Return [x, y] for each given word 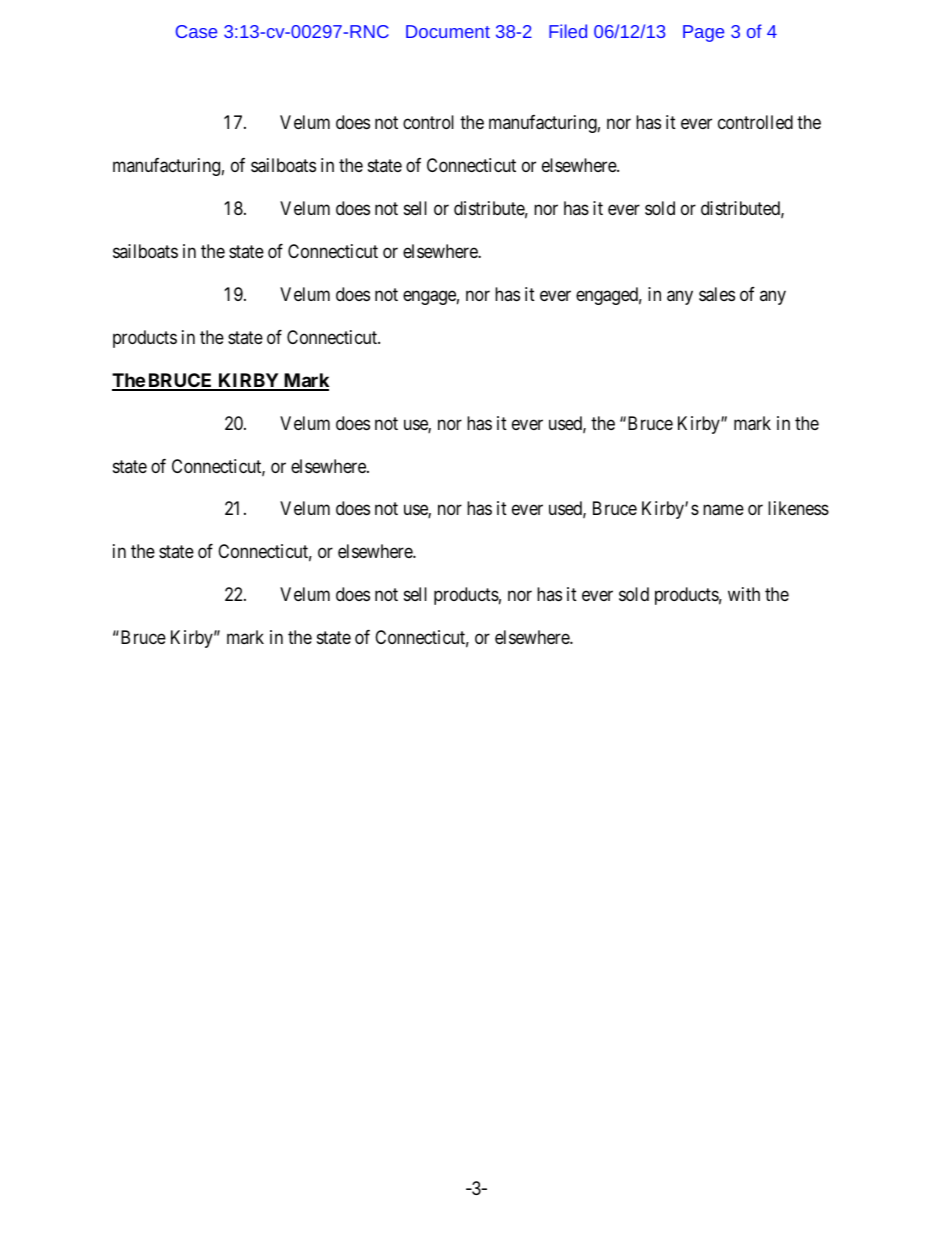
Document [448, 31]
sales [717, 294]
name [723, 510]
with [744, 594]
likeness [798, 508]
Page [703, 33]
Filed [568, 31]
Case [196, 31]
